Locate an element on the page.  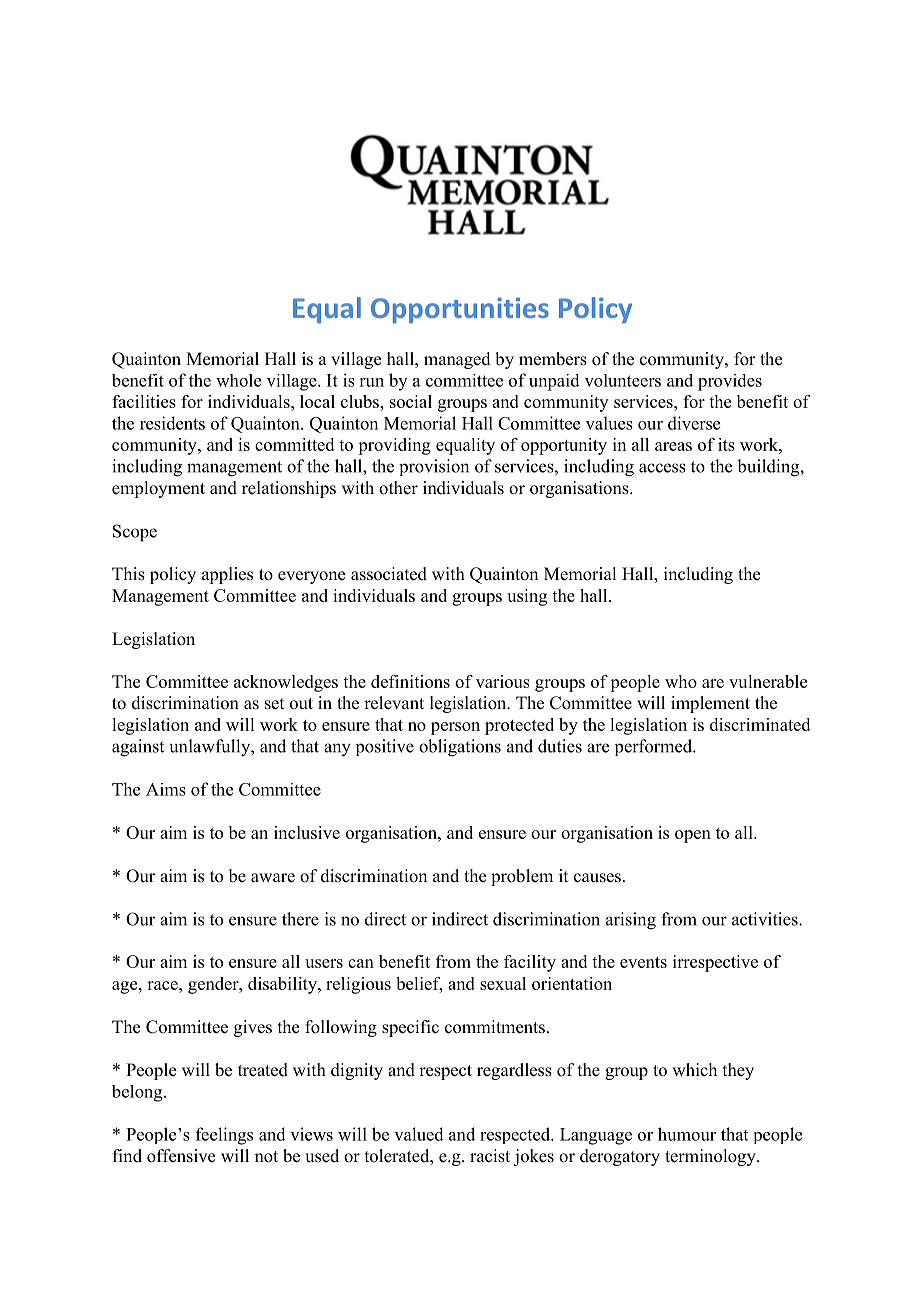
applies is located at coordinates (227, 575).
